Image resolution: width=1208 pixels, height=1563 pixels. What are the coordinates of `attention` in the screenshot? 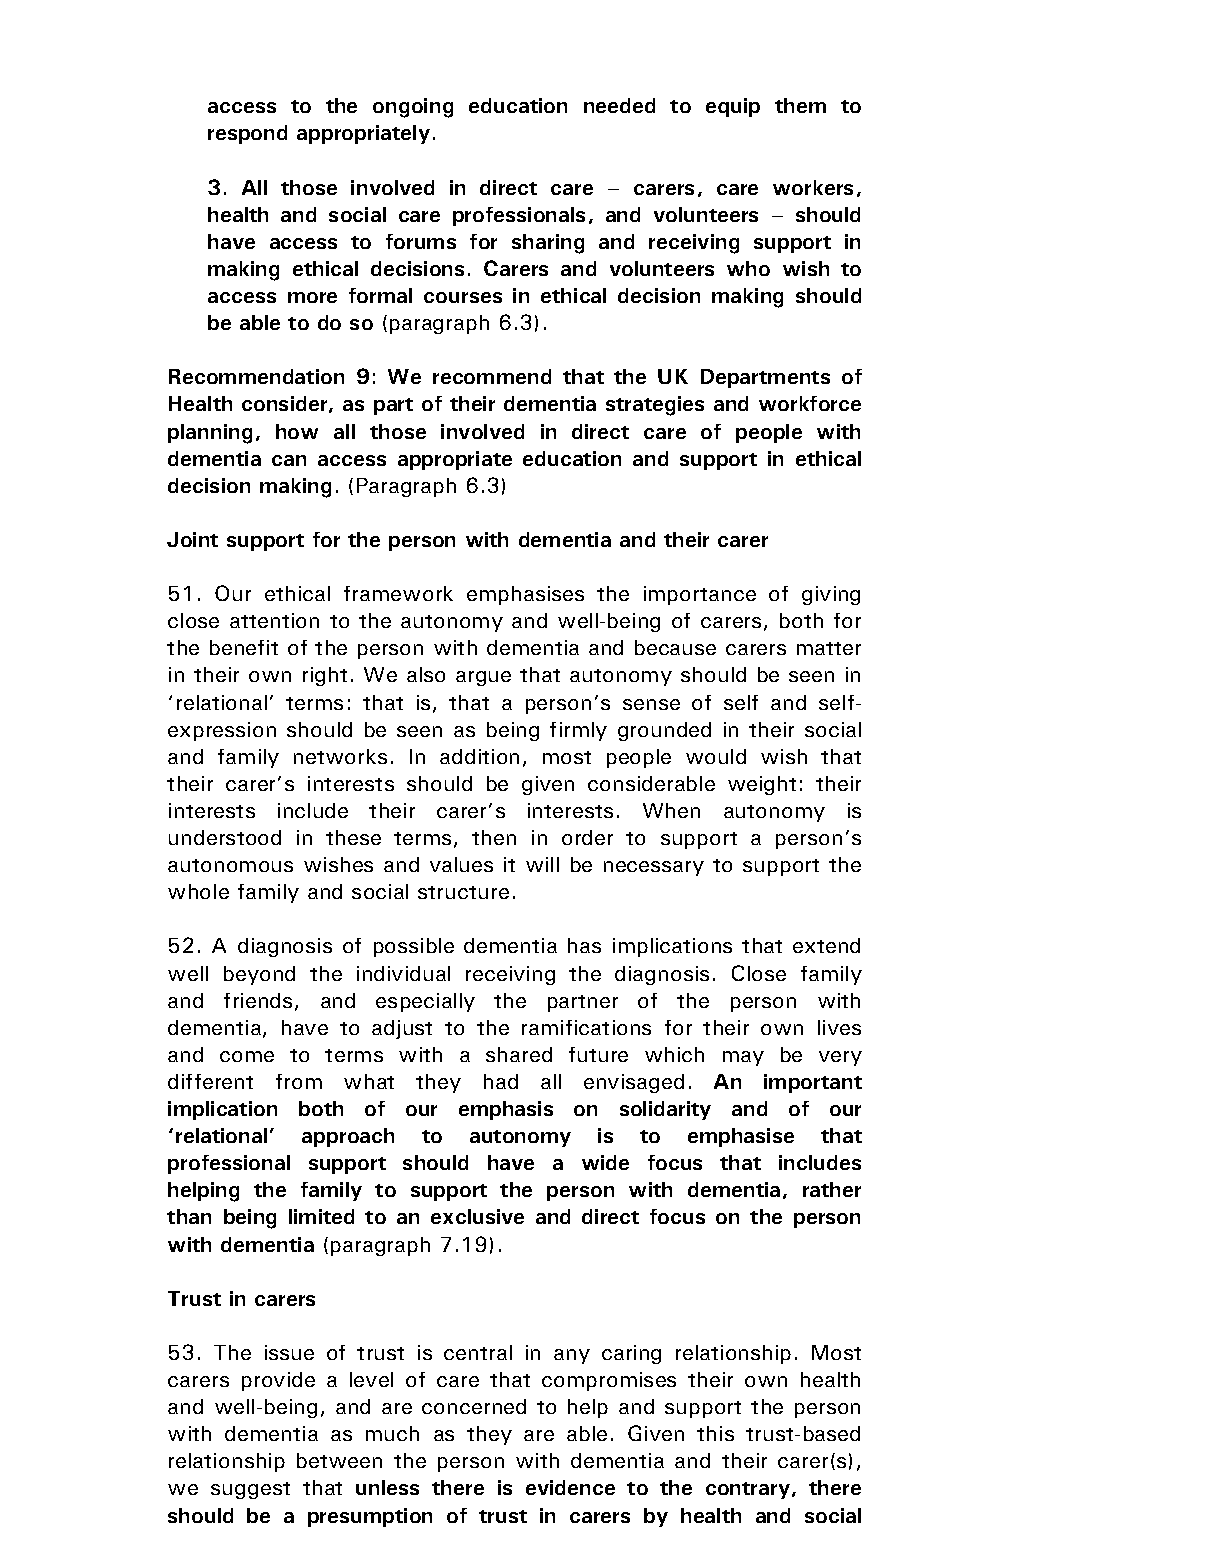 It's located at (274, 620).
